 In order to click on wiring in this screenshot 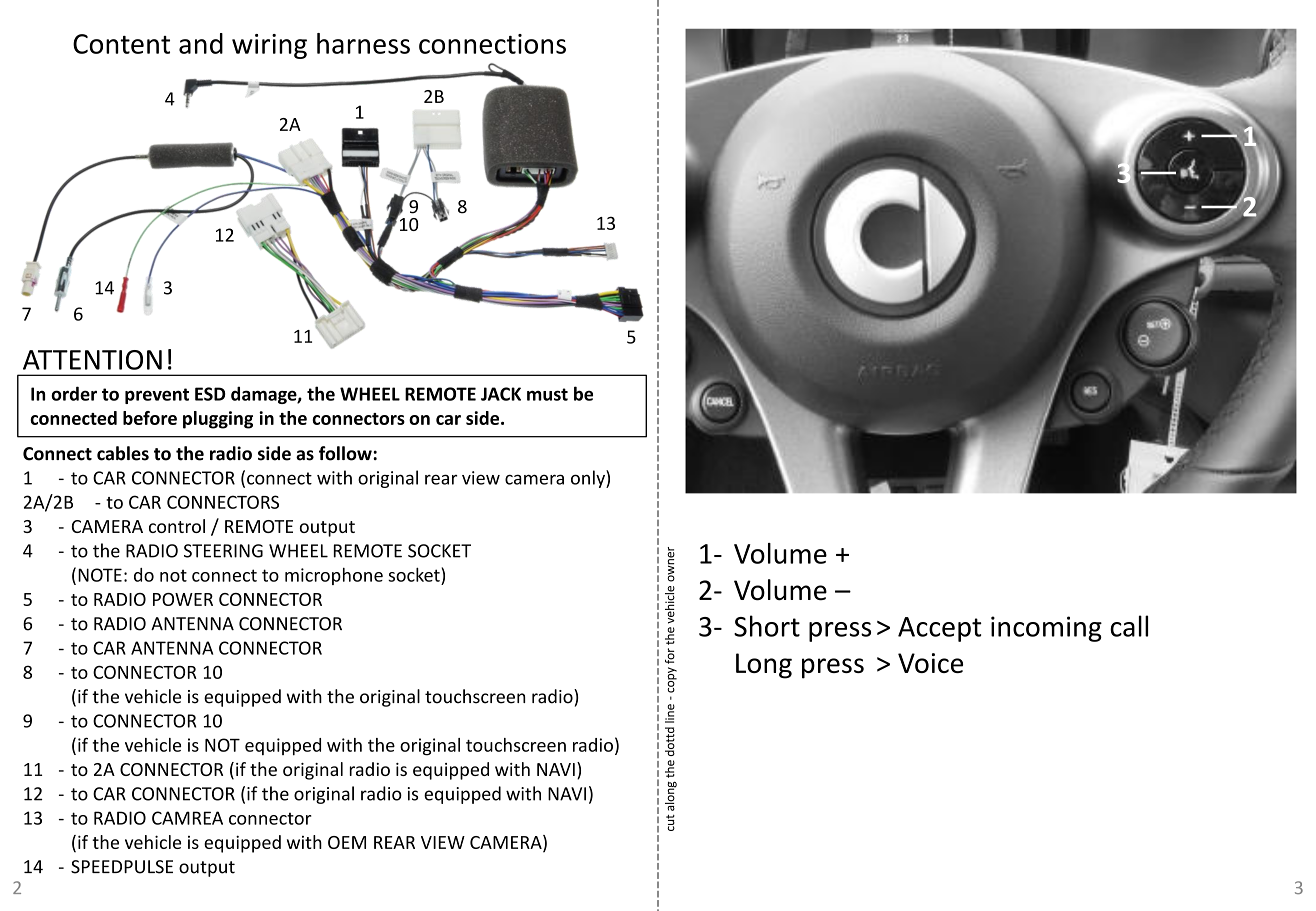, I will do `click(269, 46)`.
